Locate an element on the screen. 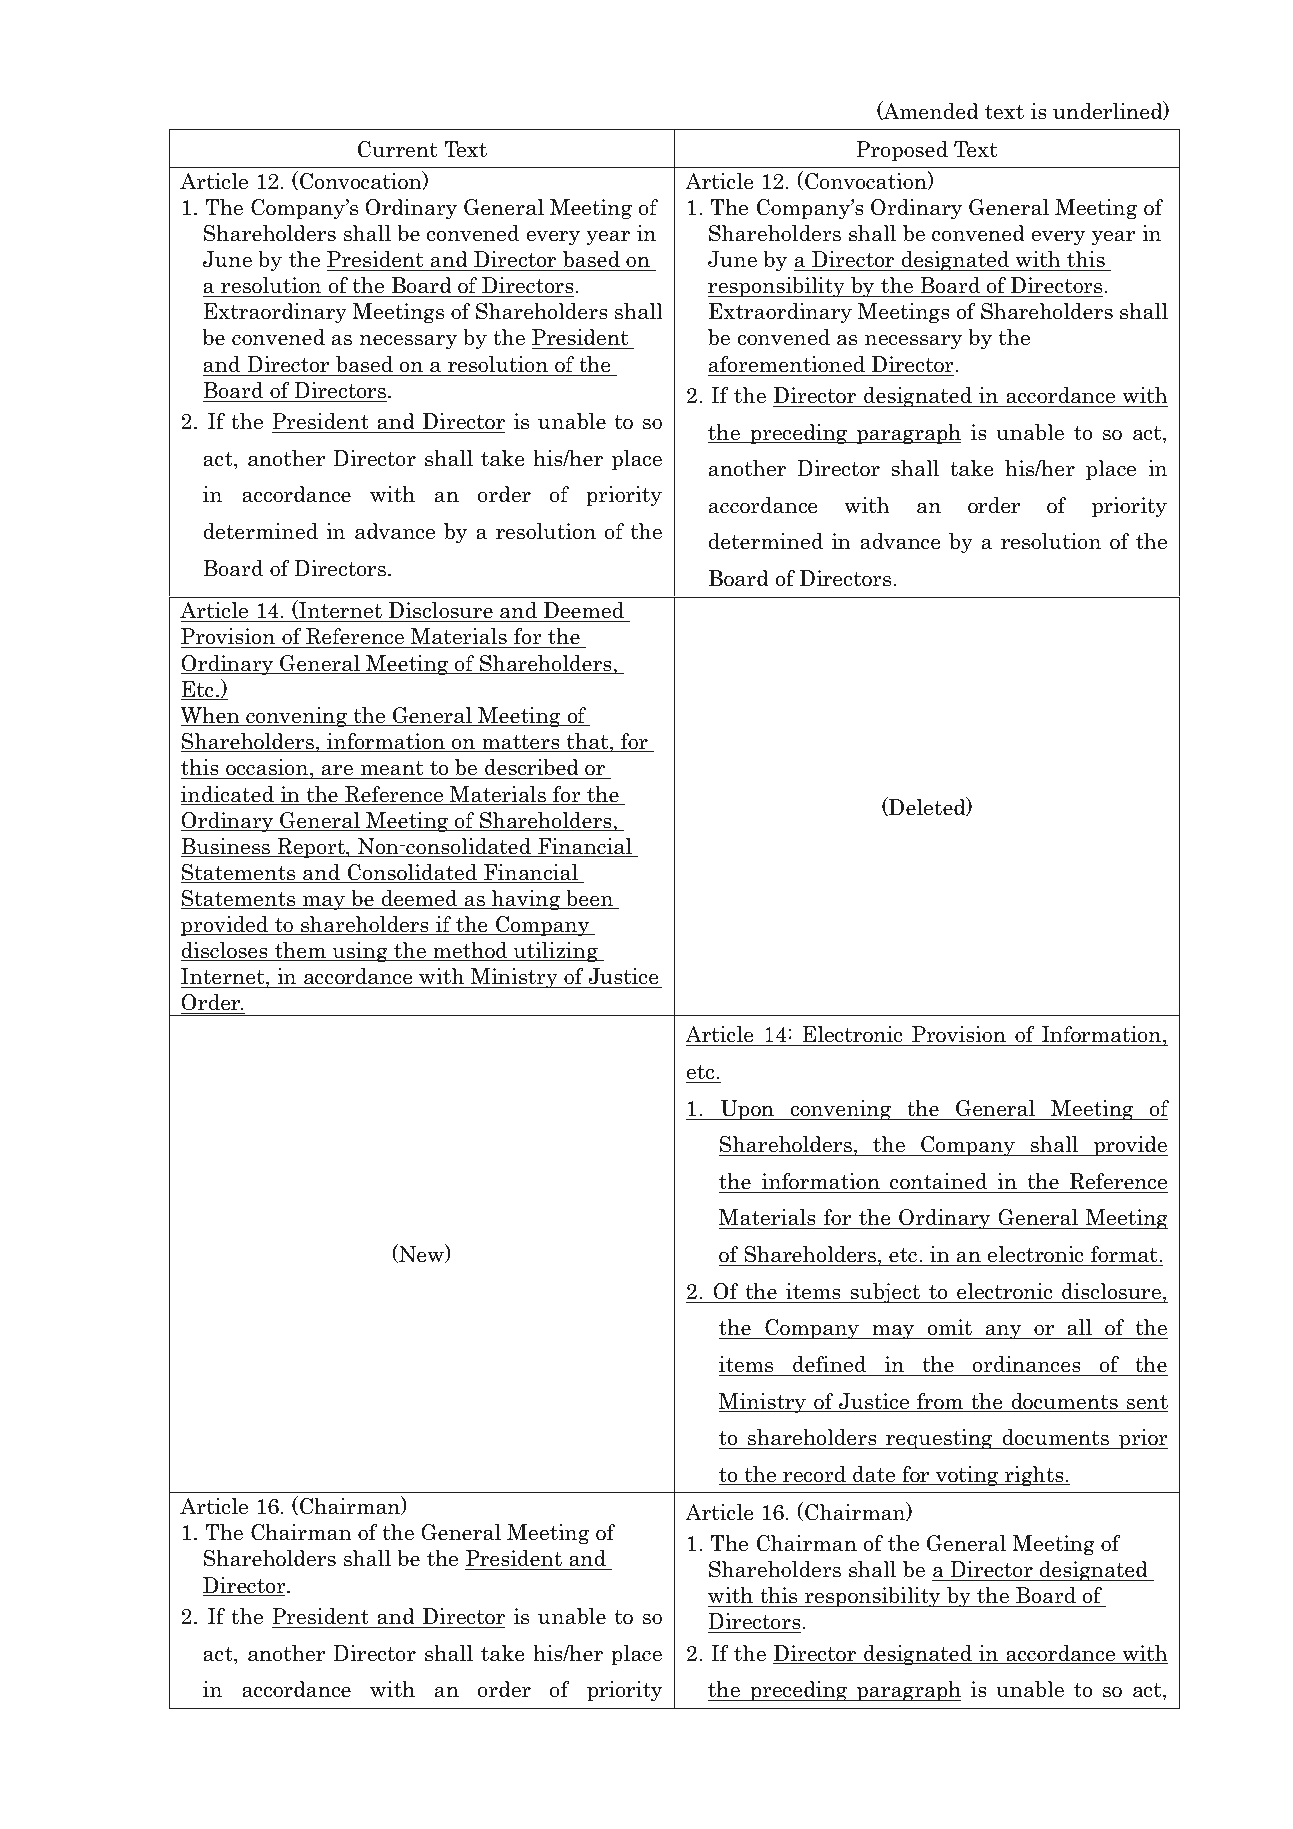 Image resolution: width=1293 pixels, height=1829 pixels. defined is located at coordinates (829, 1364).
